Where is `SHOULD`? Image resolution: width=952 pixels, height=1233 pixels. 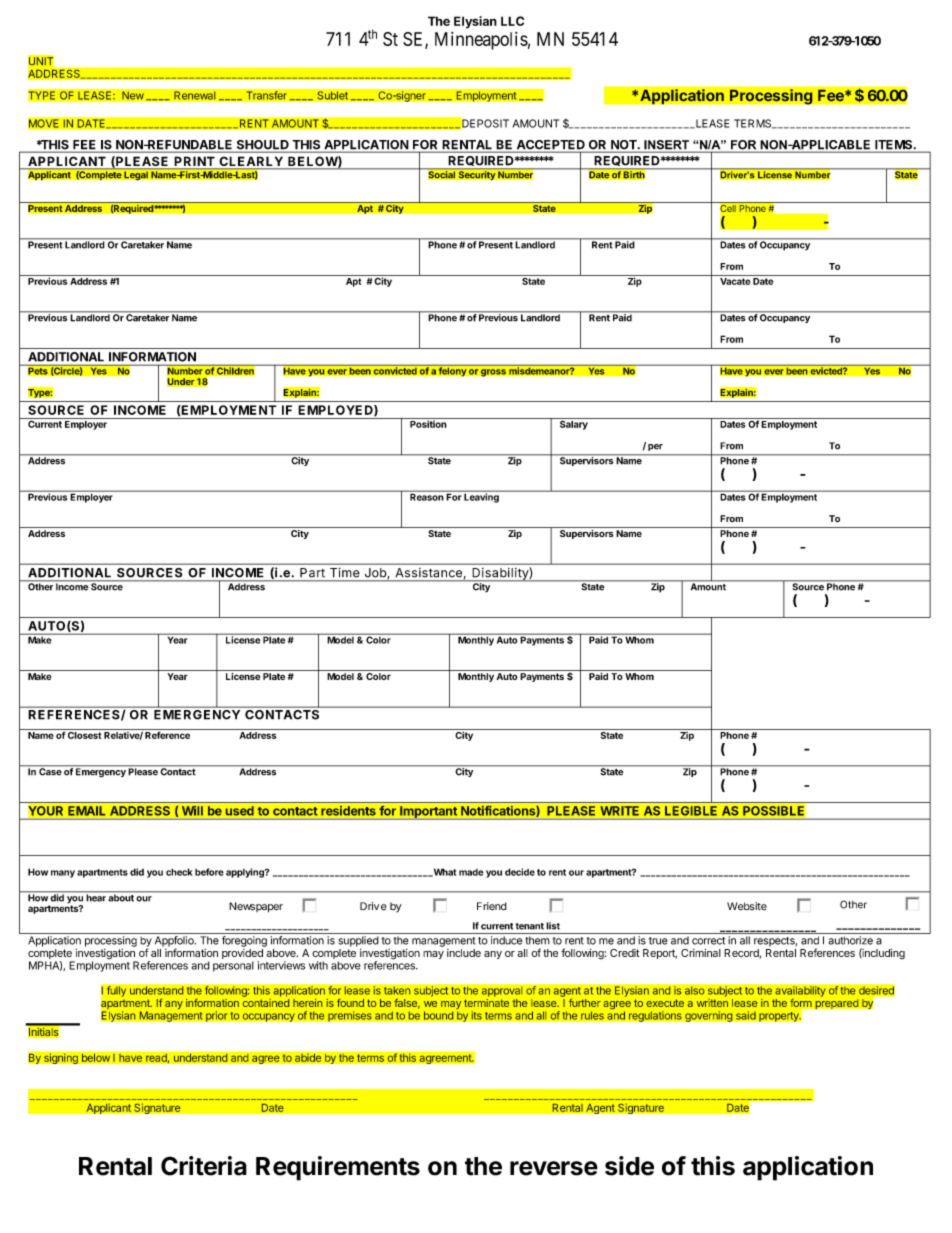 SHOULD is located at coordinates (262, 146).
